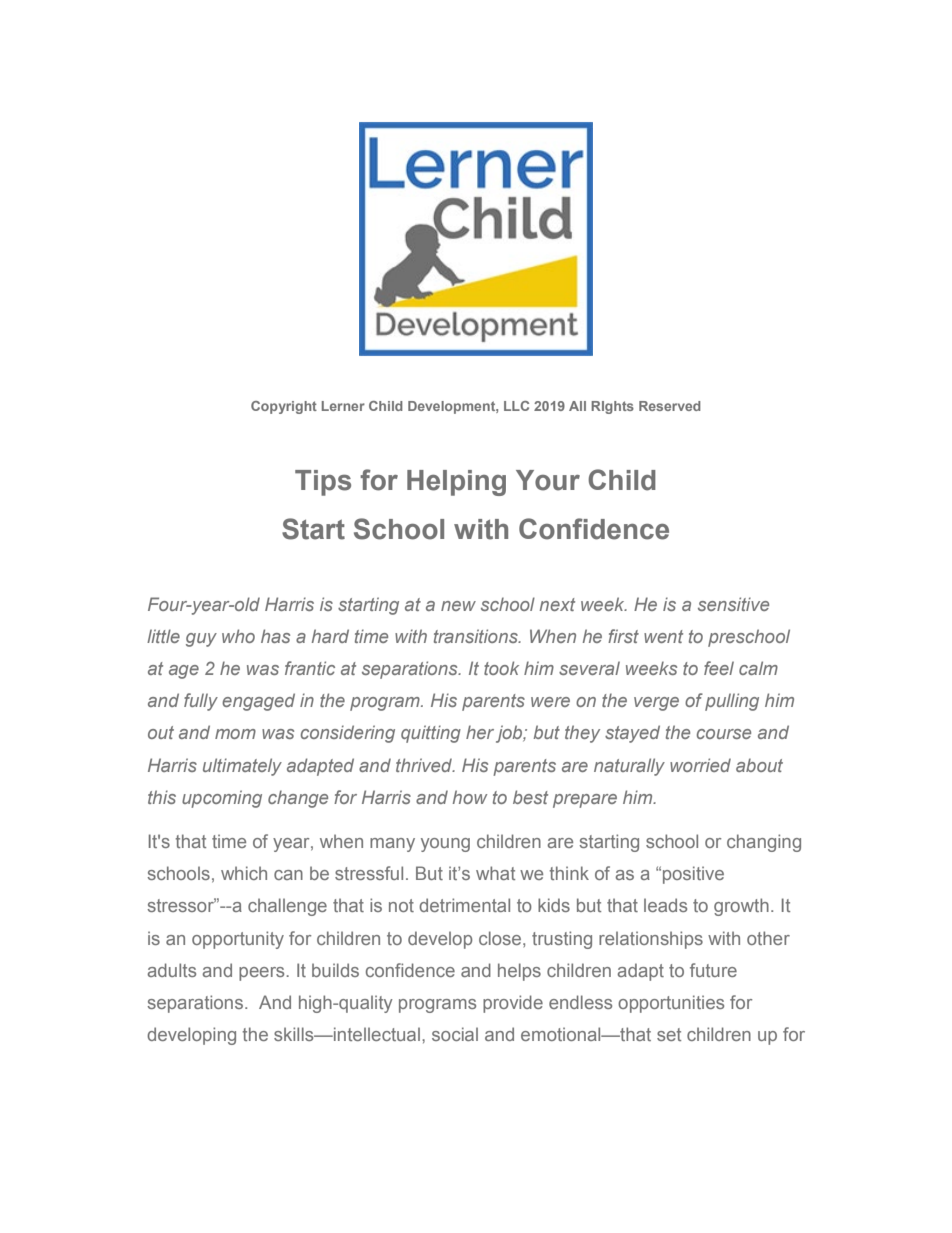 This page has height=1233, width=952. What do you see at coordinates (263, 974) in the page?
I see `peers` at bounding box center [263, 974].
